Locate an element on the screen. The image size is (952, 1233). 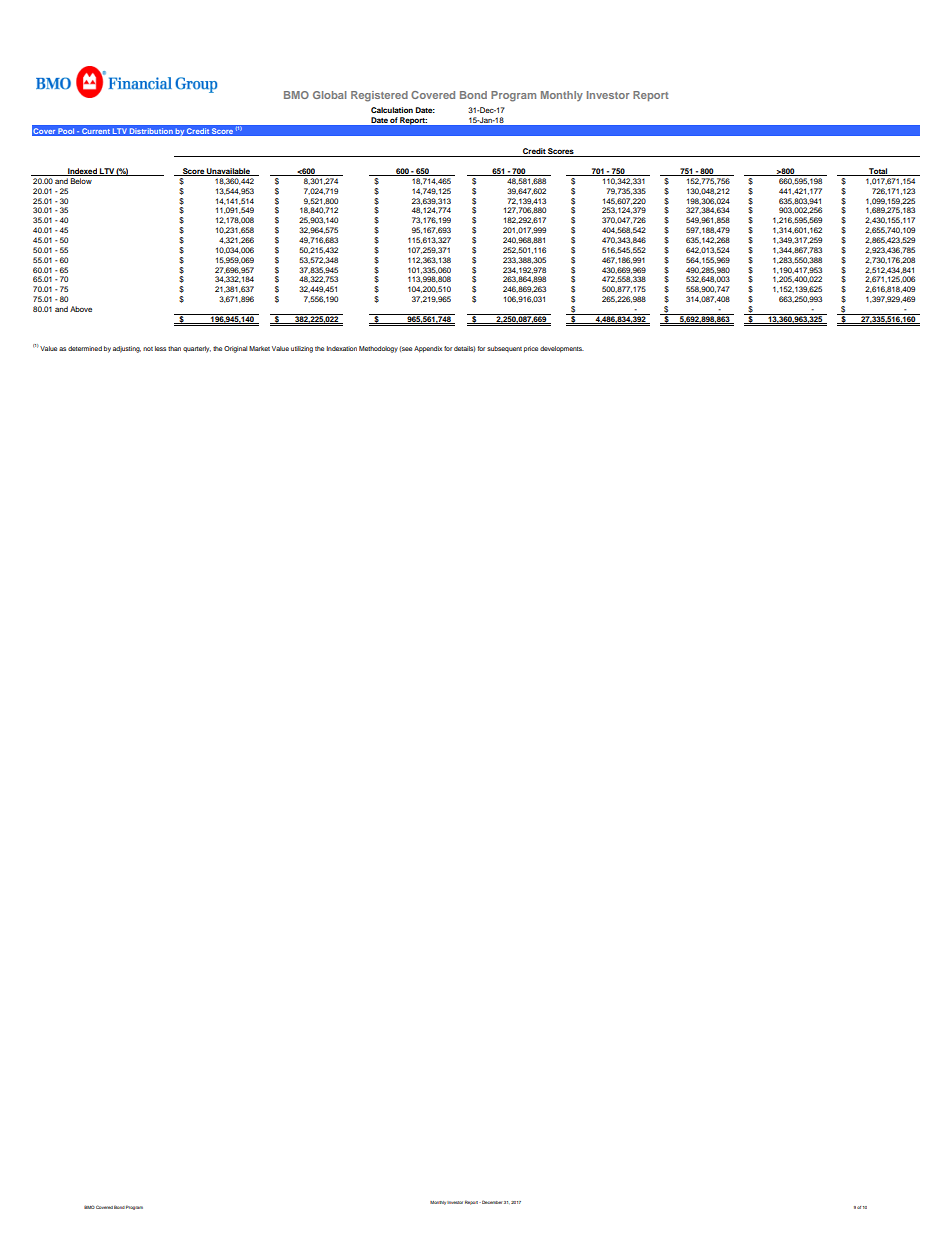
Unavailable is located at coordinates (228, 172).
